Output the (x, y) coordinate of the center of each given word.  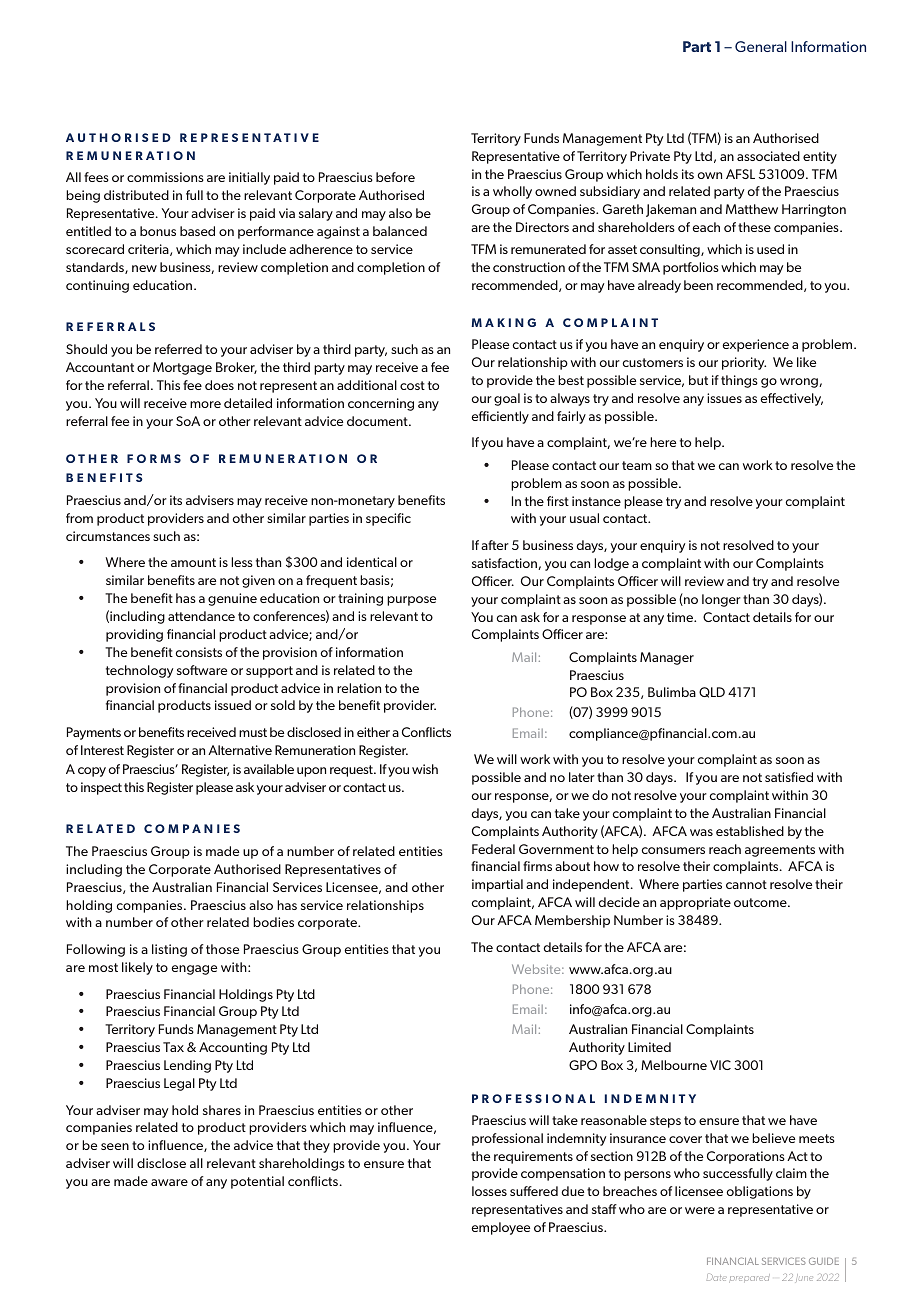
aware (169, 1182)
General (761, 46)
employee (500, 1228)
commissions (165, 177)
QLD (712, 692)
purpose (411, 601)
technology (139, 671)
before (395, 177)
